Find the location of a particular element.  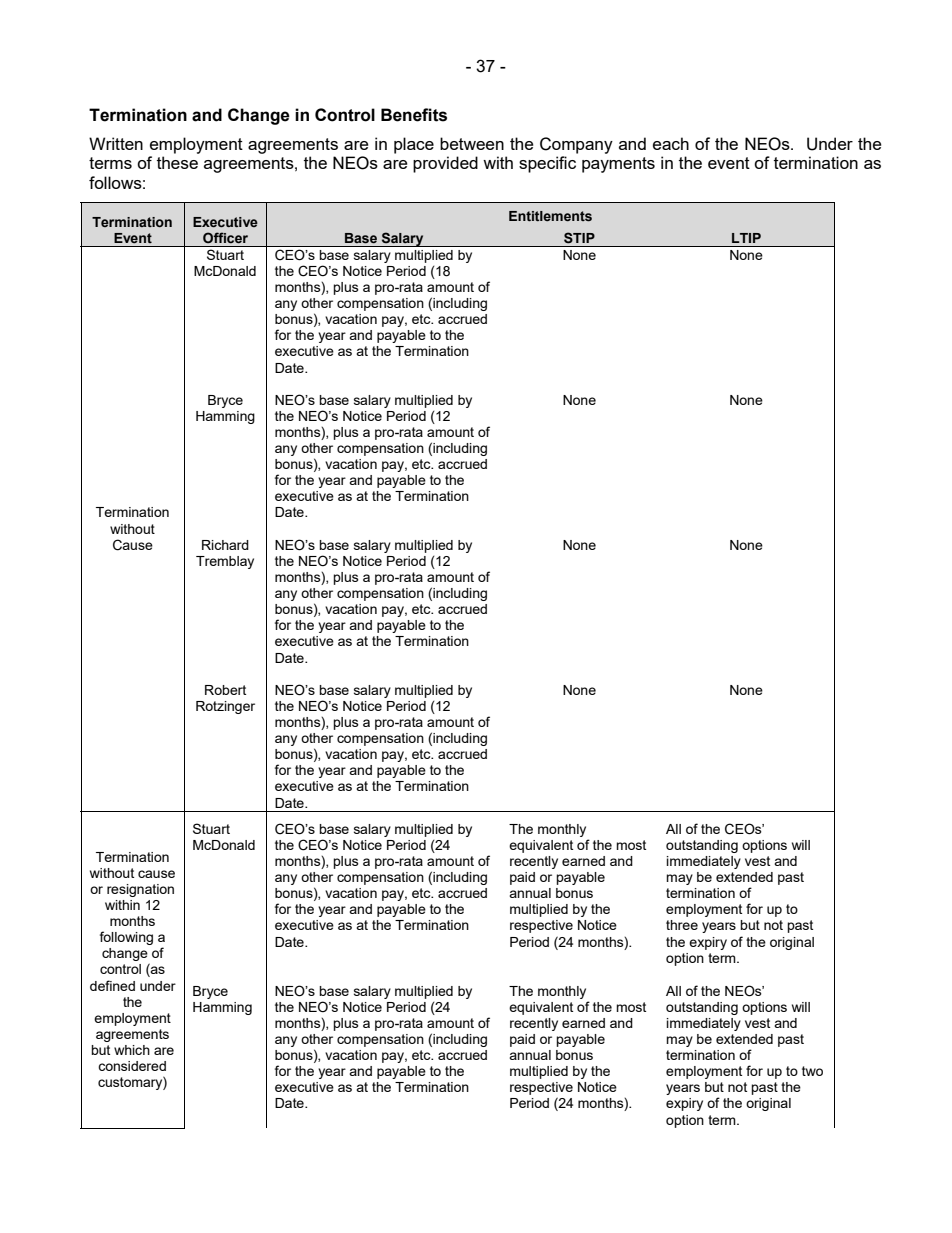

between is located at coordinates (472, 143).
